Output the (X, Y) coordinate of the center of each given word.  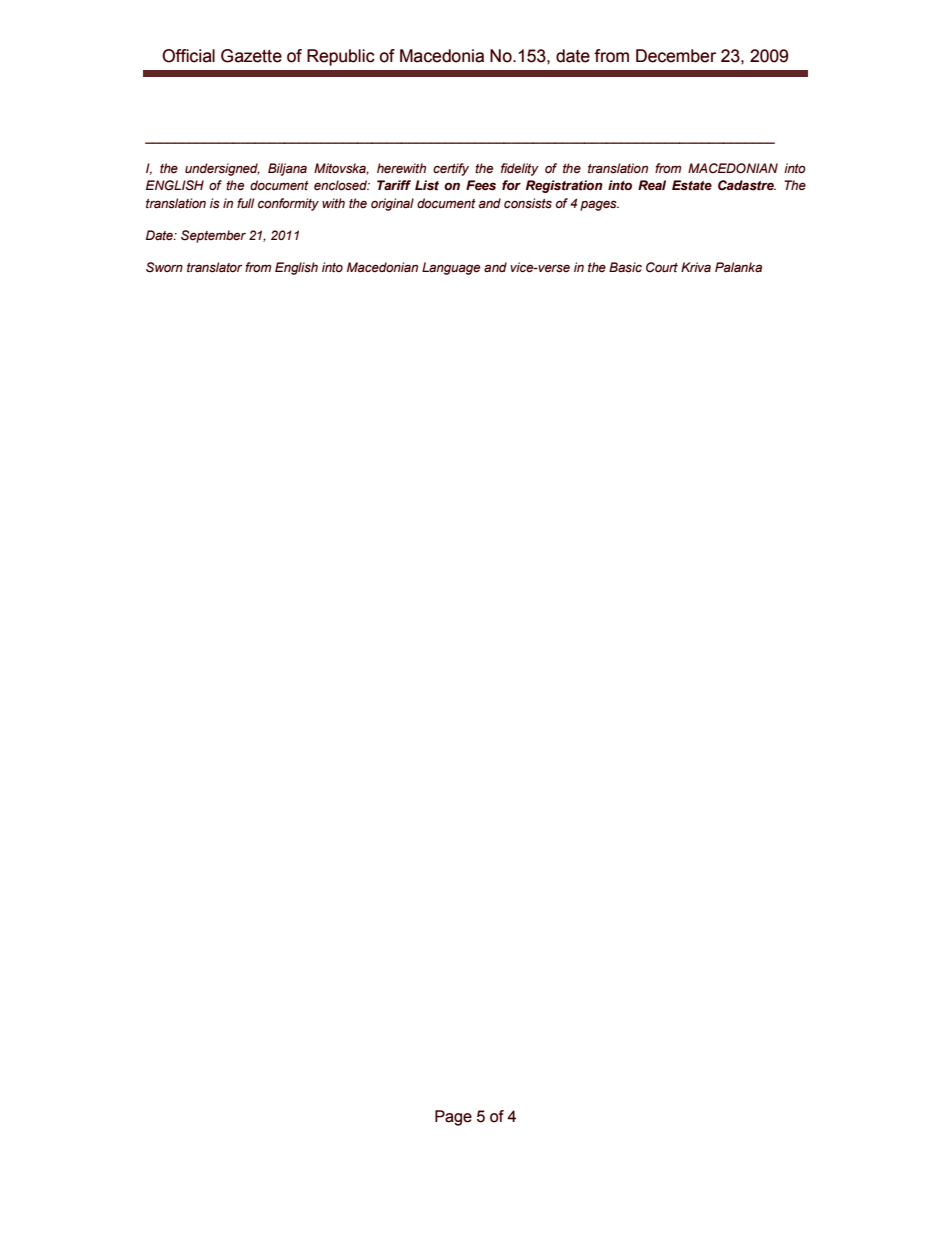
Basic (625, 267)
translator (214, 267)
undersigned (222, 169)
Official (188, 56)
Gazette (251, 56)
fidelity (520, 169)
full (245, 203)
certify (451, 169)
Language (451, 268)
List (427, 185)
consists (528, 203)
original (392, 204)
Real (652, 185)
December (676, 56)
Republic (341, 57)
